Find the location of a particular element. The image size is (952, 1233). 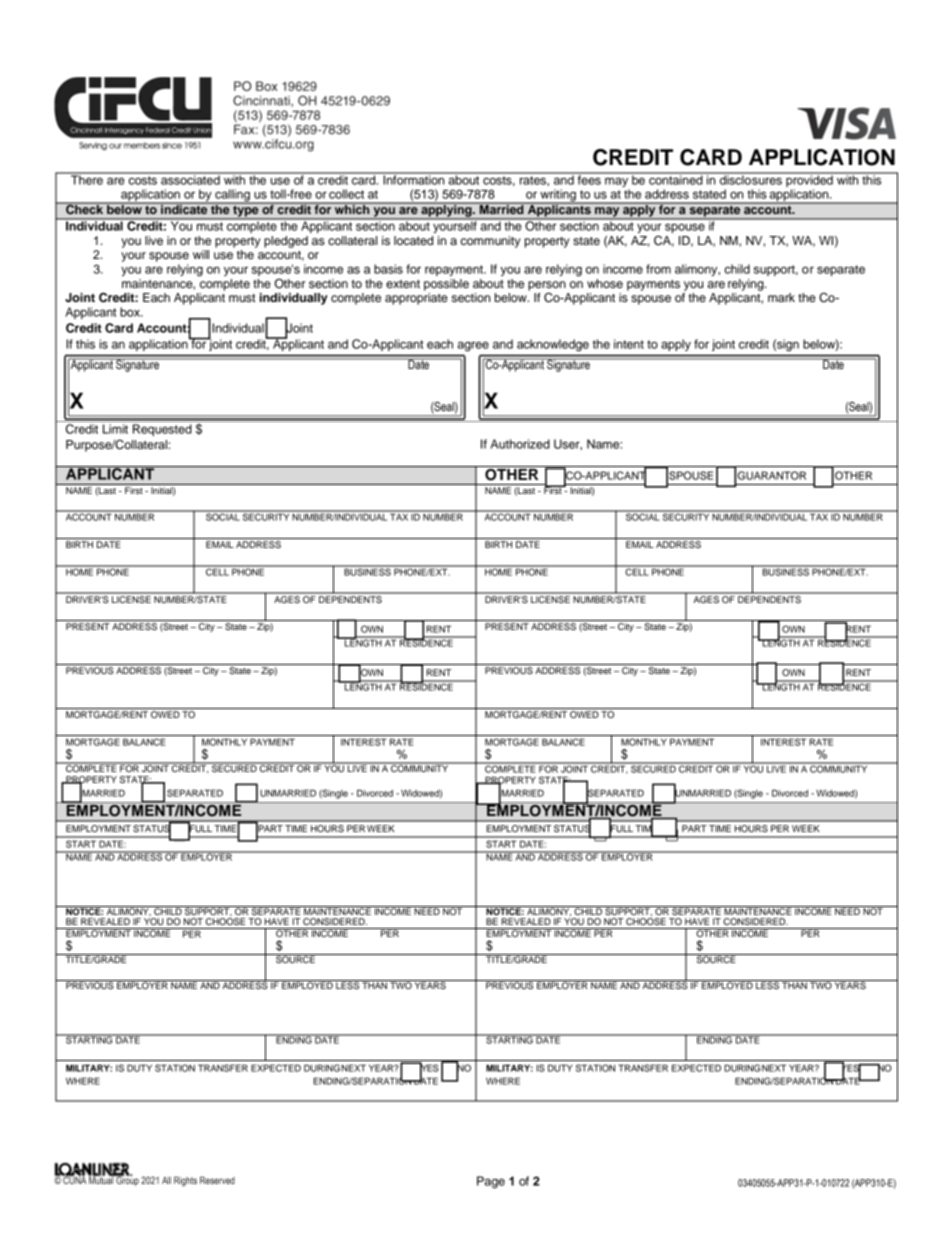

Requested is located at coordinates (162, 430).
